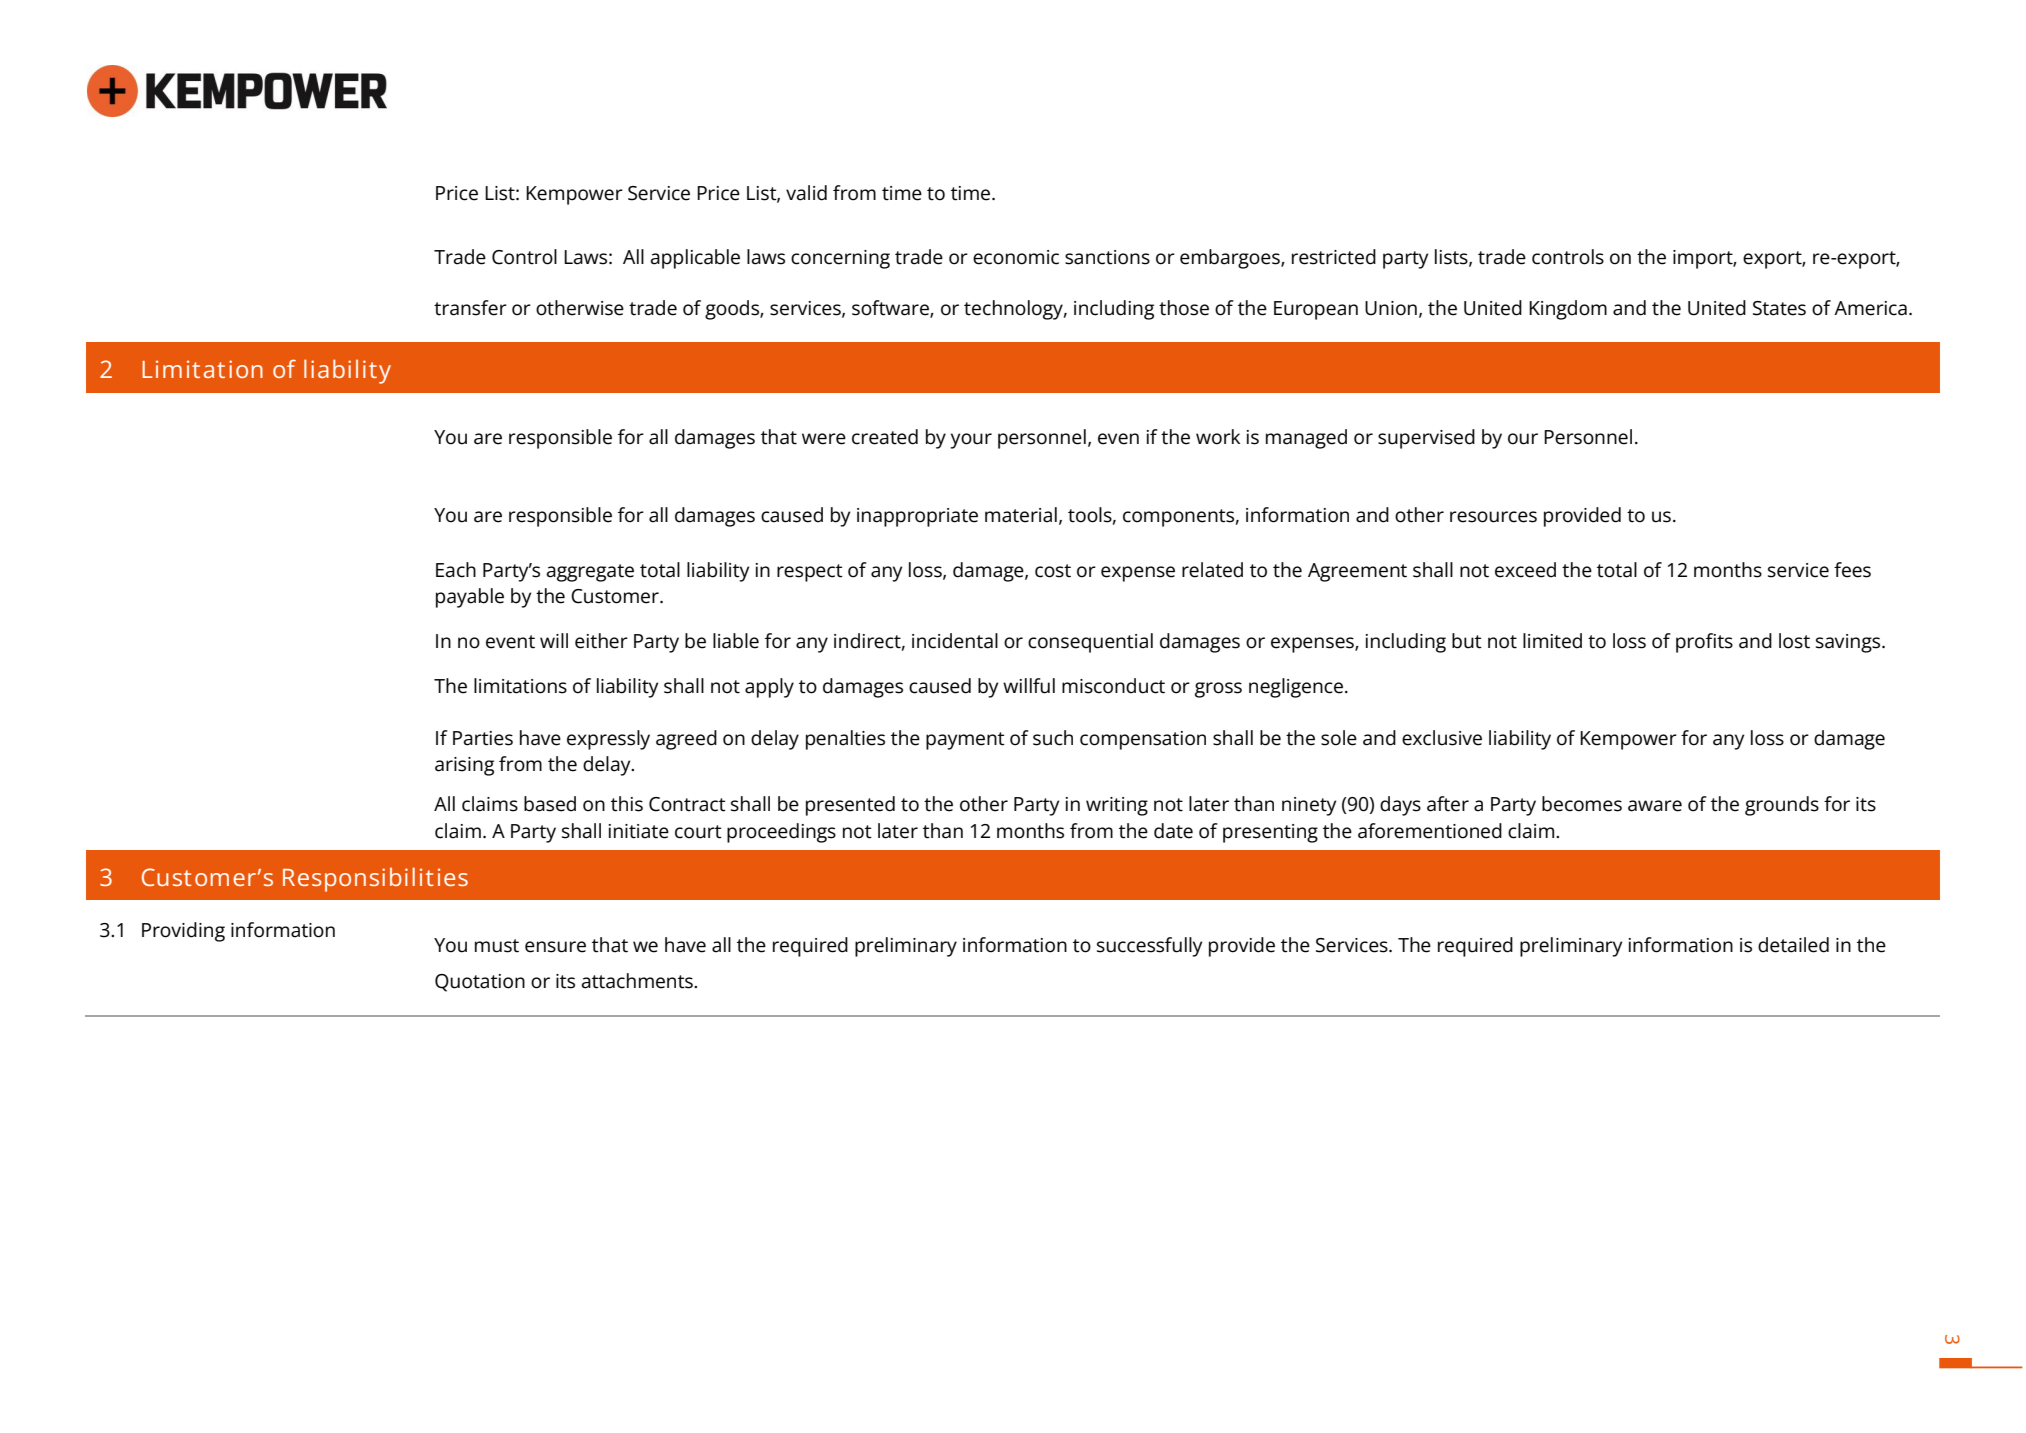  Describe the element at coordinates (1053, 571) in the screenshot. I see `cost` at that location.
